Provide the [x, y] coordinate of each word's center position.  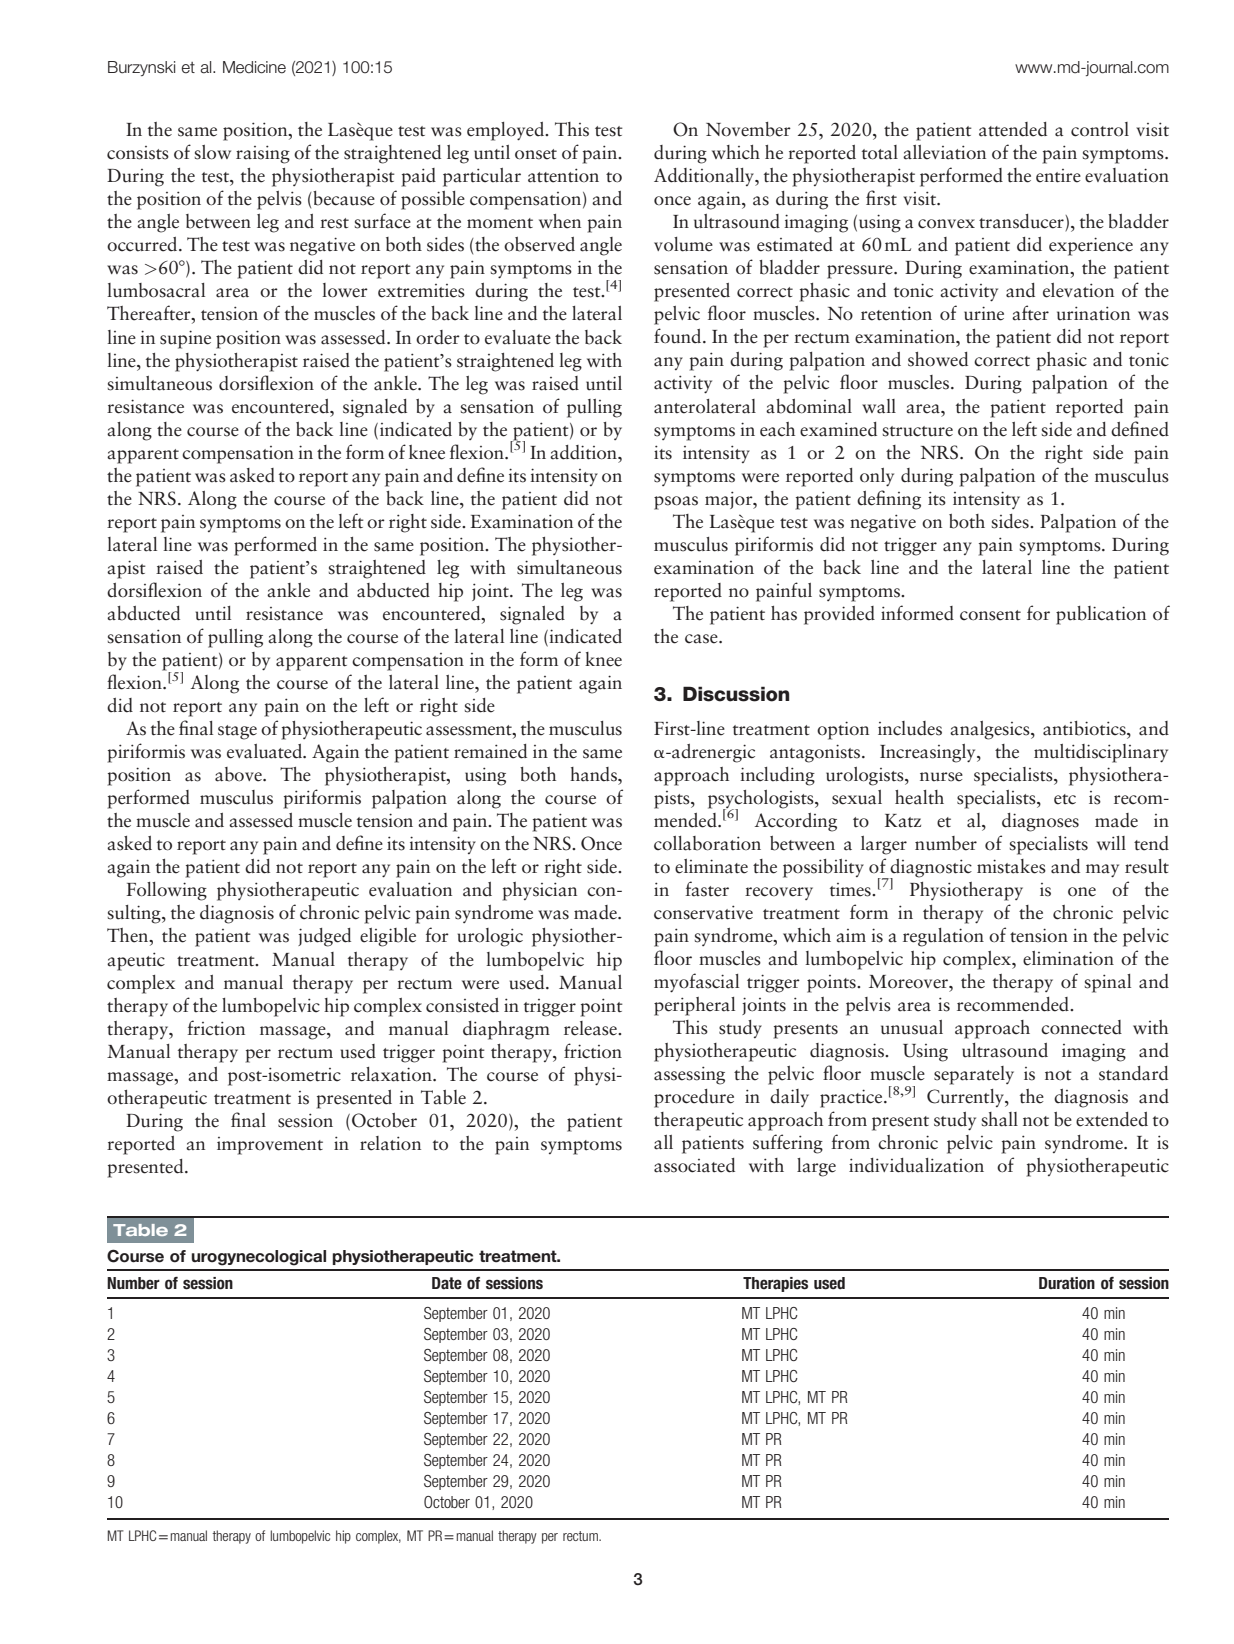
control [1100, 129]
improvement [270, 1146]
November [748, 129]
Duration [1067, 1283]
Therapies [775, 1284]
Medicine [254, 67]
